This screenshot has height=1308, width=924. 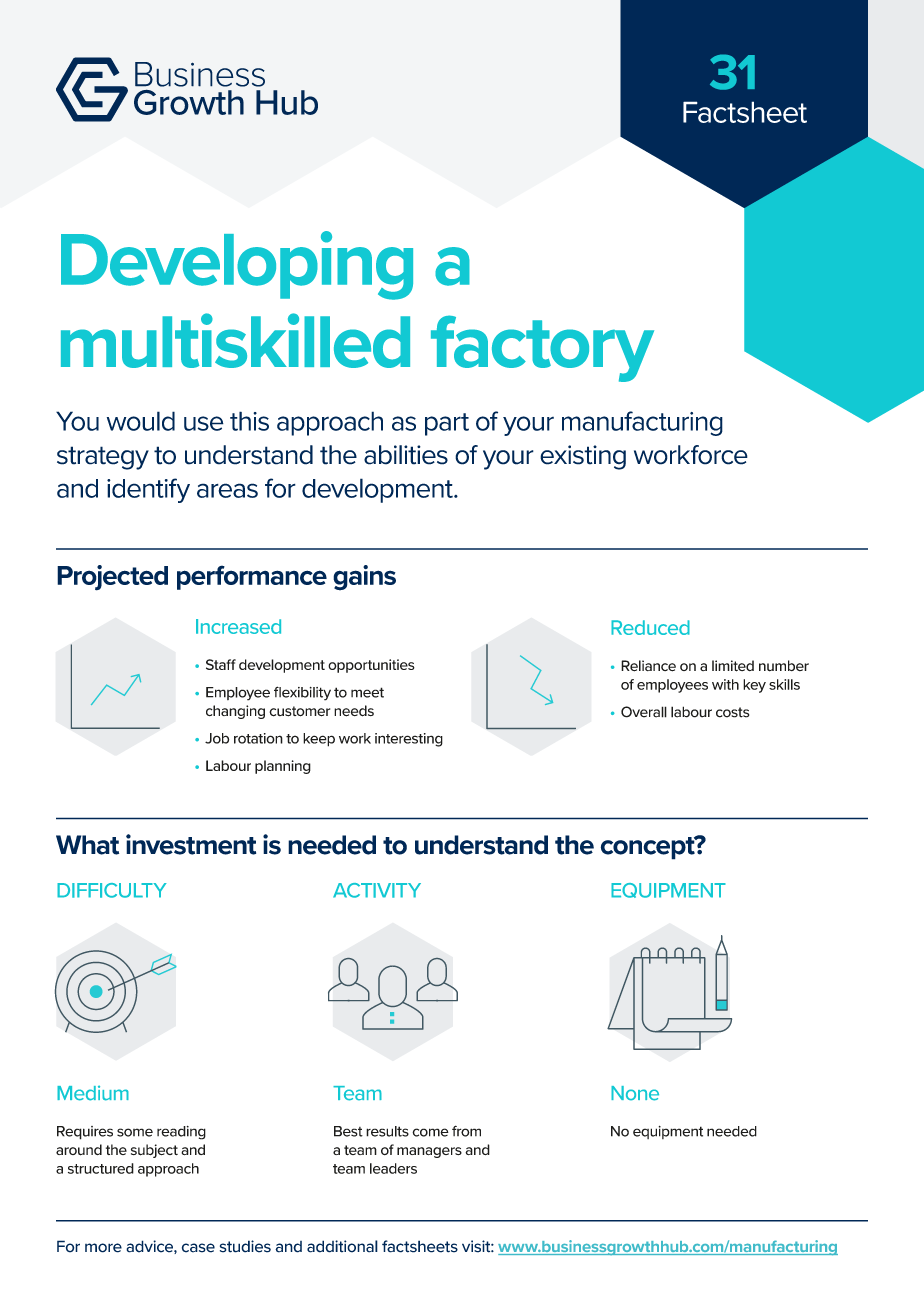 What do you see at coordinates (377, 890) in the screenshot?
I see `ACTIVITY` at bounding box center [377, 890].
